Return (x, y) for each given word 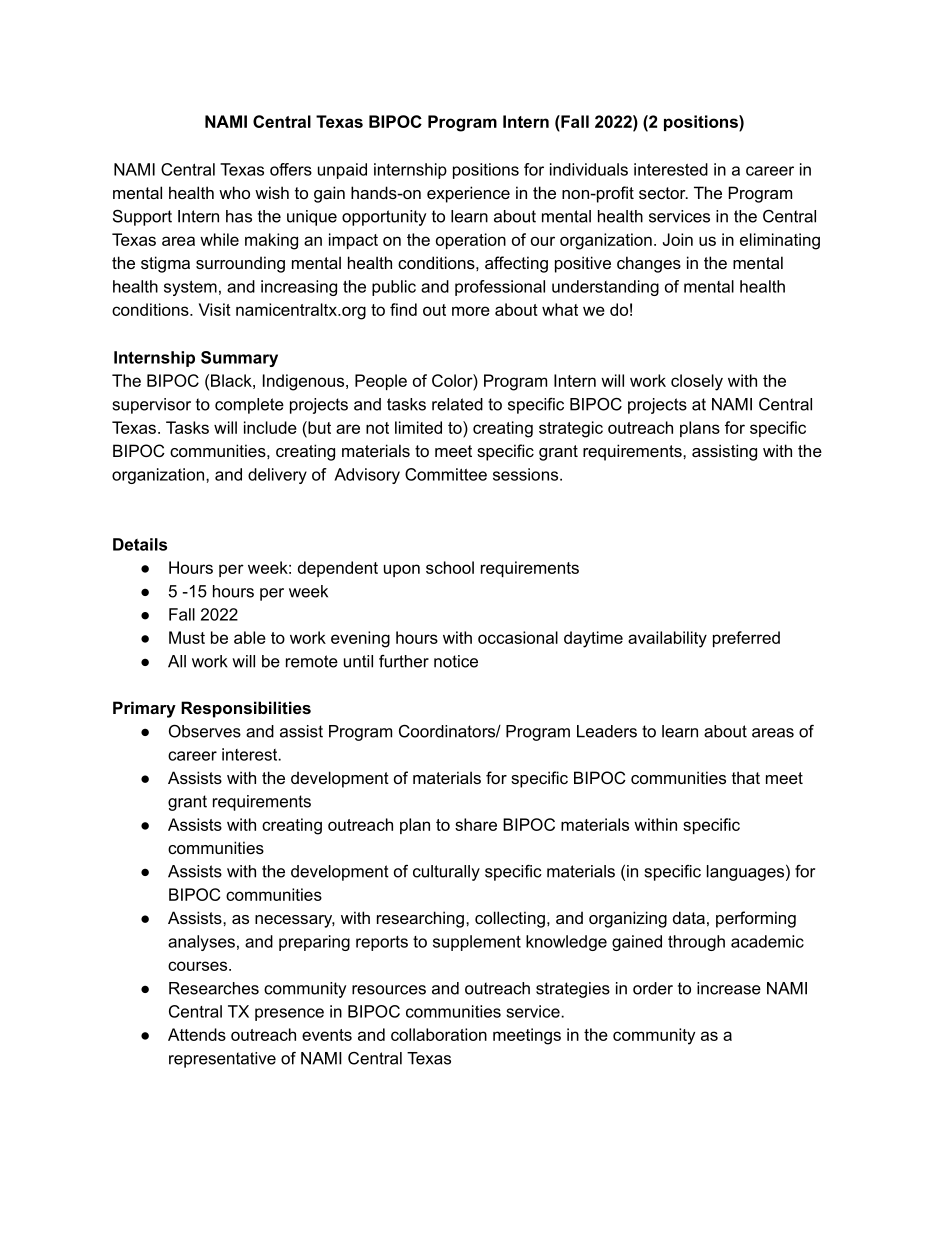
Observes (205, 731)
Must (187, 637)
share (476, 824)
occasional (518, 637)
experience (468, 194)
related (457, 404)
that (746, 777)
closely (697, 382)
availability (667, 639)
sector (663, 193)
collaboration (439, 1034)
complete (249, 406)
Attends (197, 1034)
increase (729, 988)
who (234, 192)
